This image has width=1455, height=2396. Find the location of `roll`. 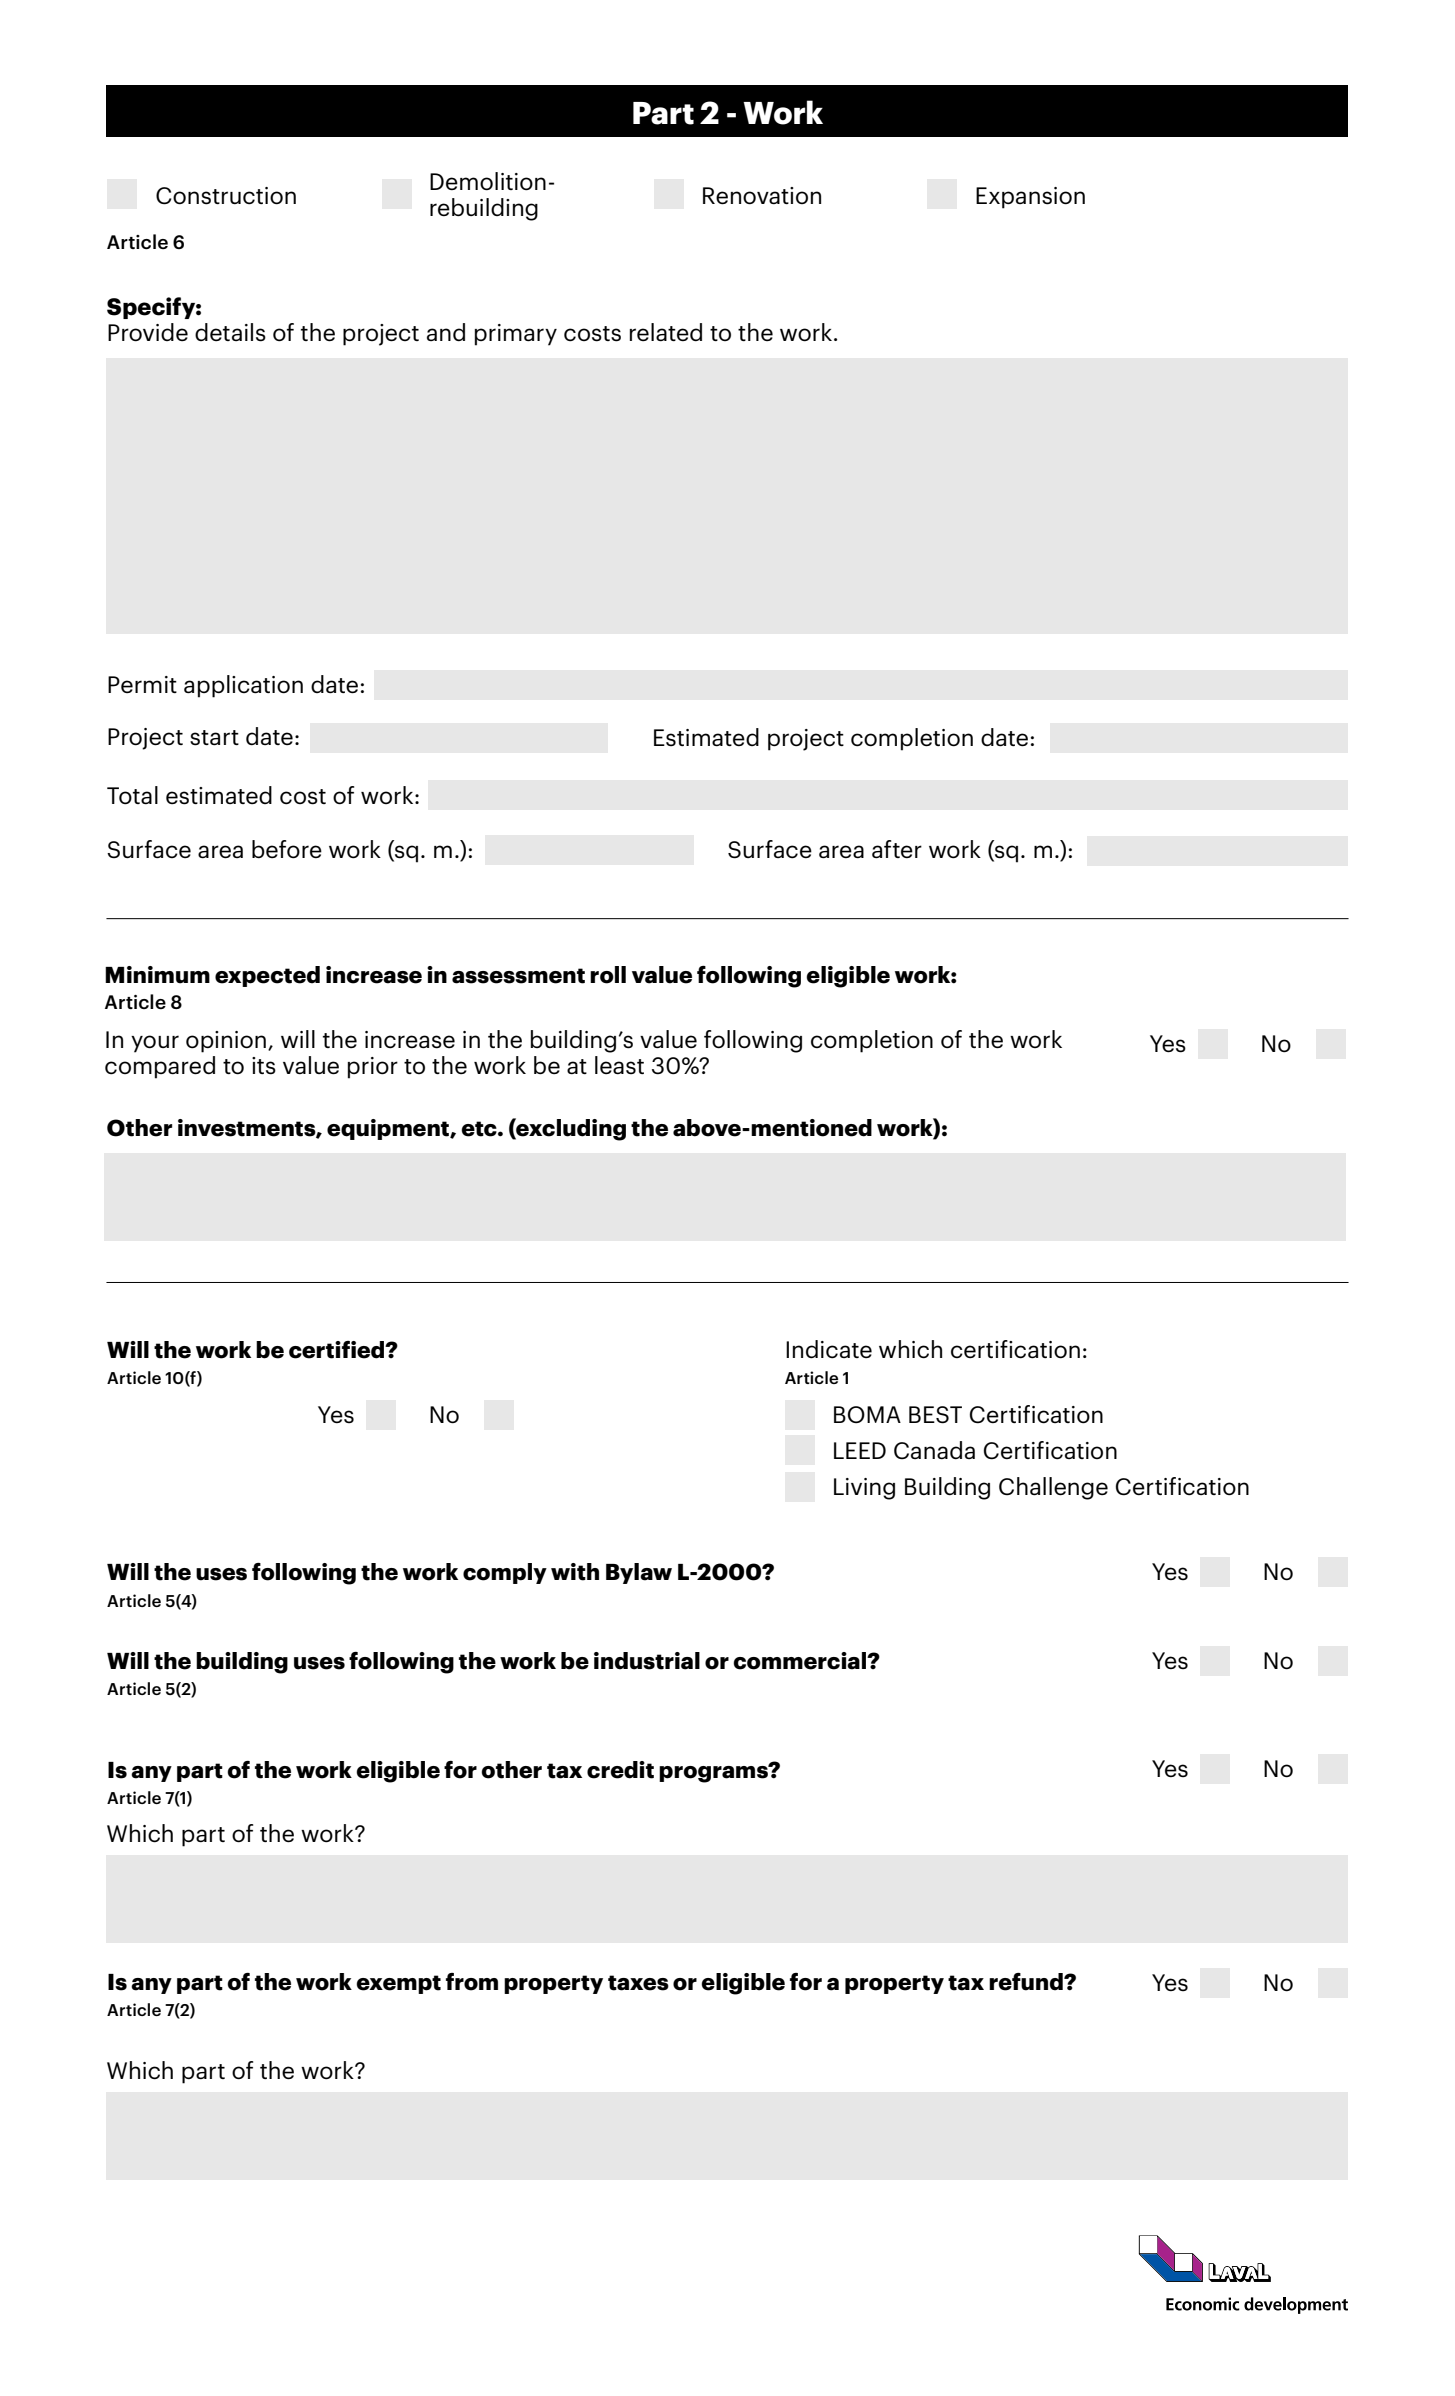

roll is located at coordinates (608, 975).
